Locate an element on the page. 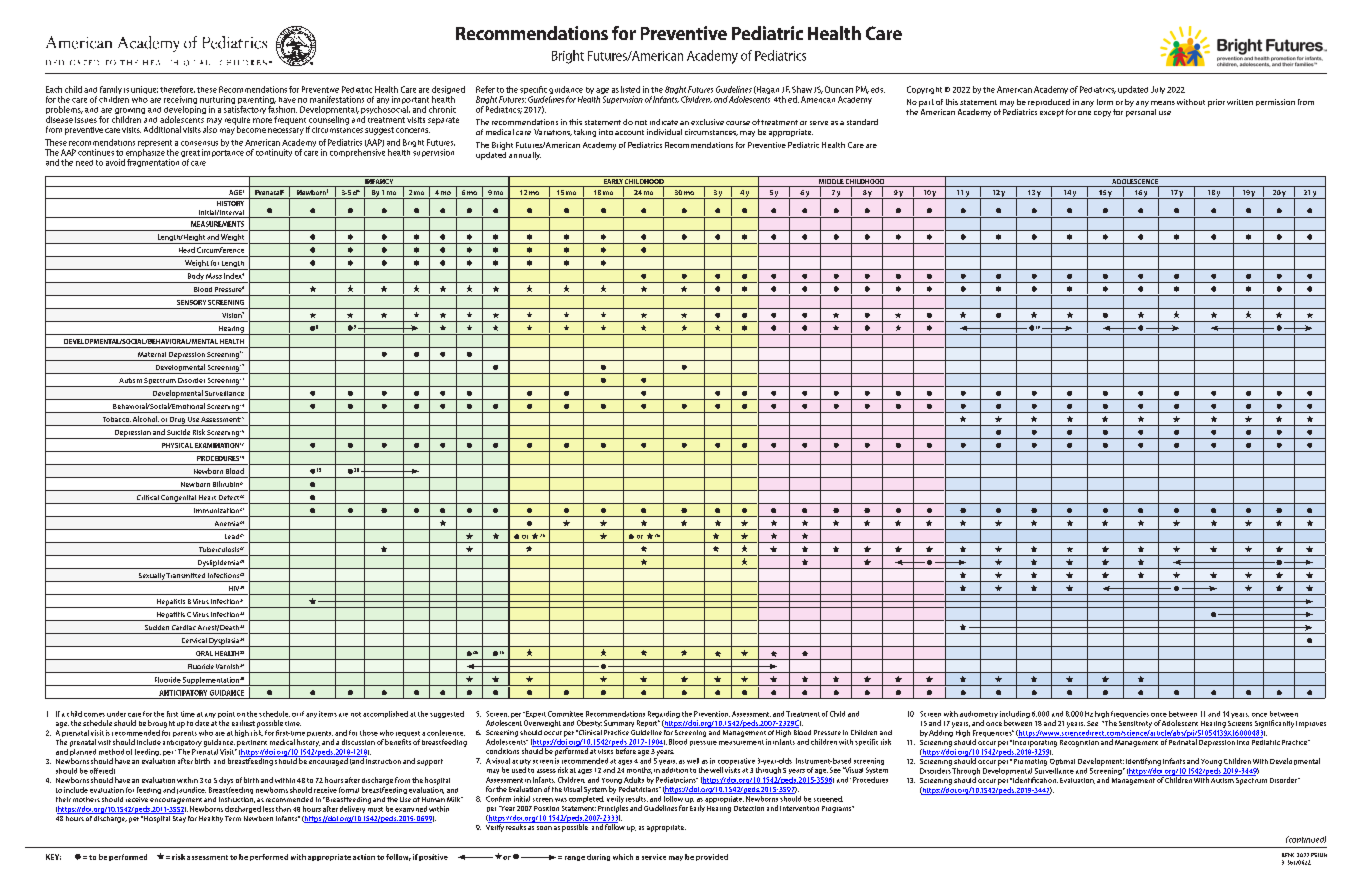  Term is located at coordinates (233, 818).
